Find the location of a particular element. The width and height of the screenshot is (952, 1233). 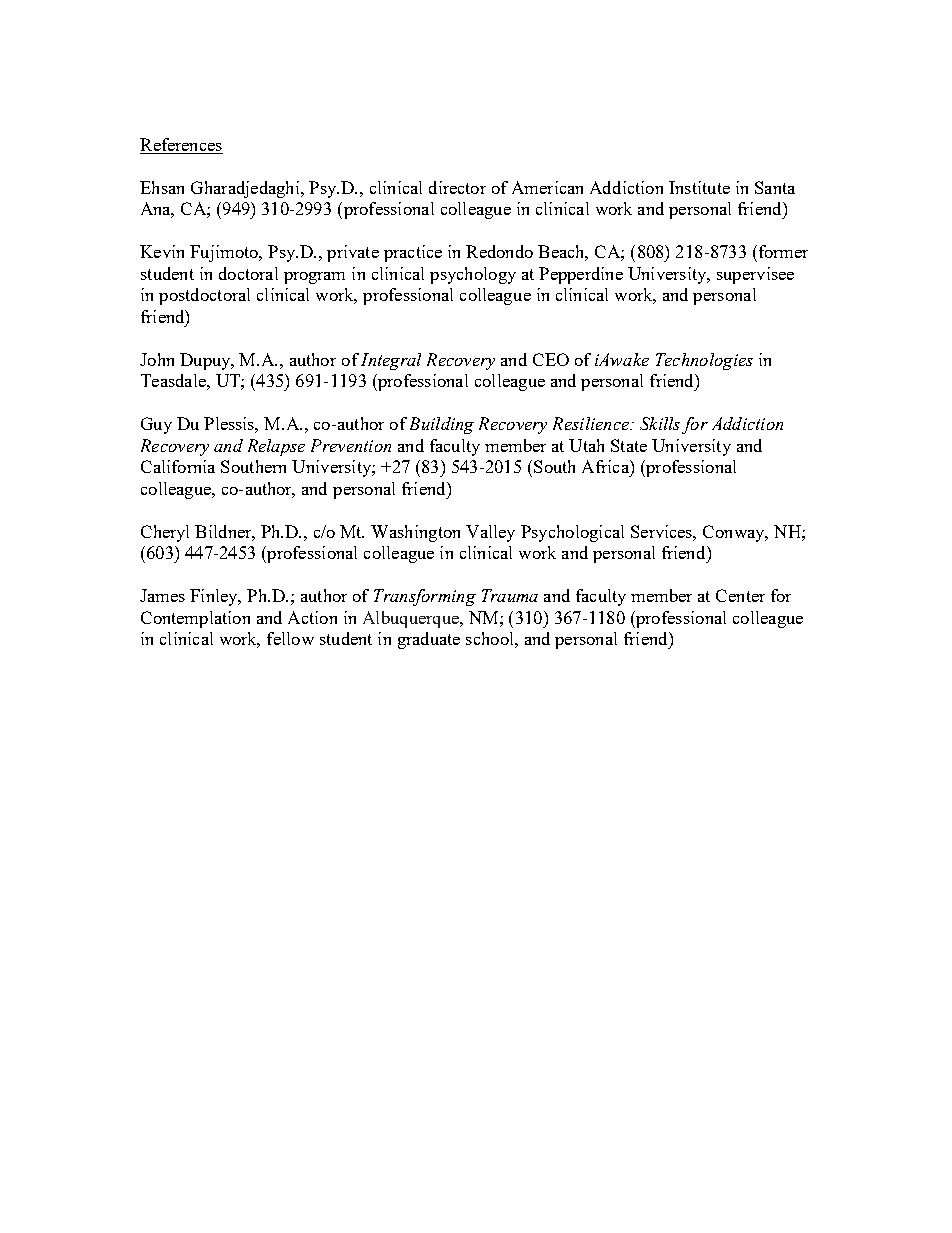

Building is located at coordinates (442, 425).
